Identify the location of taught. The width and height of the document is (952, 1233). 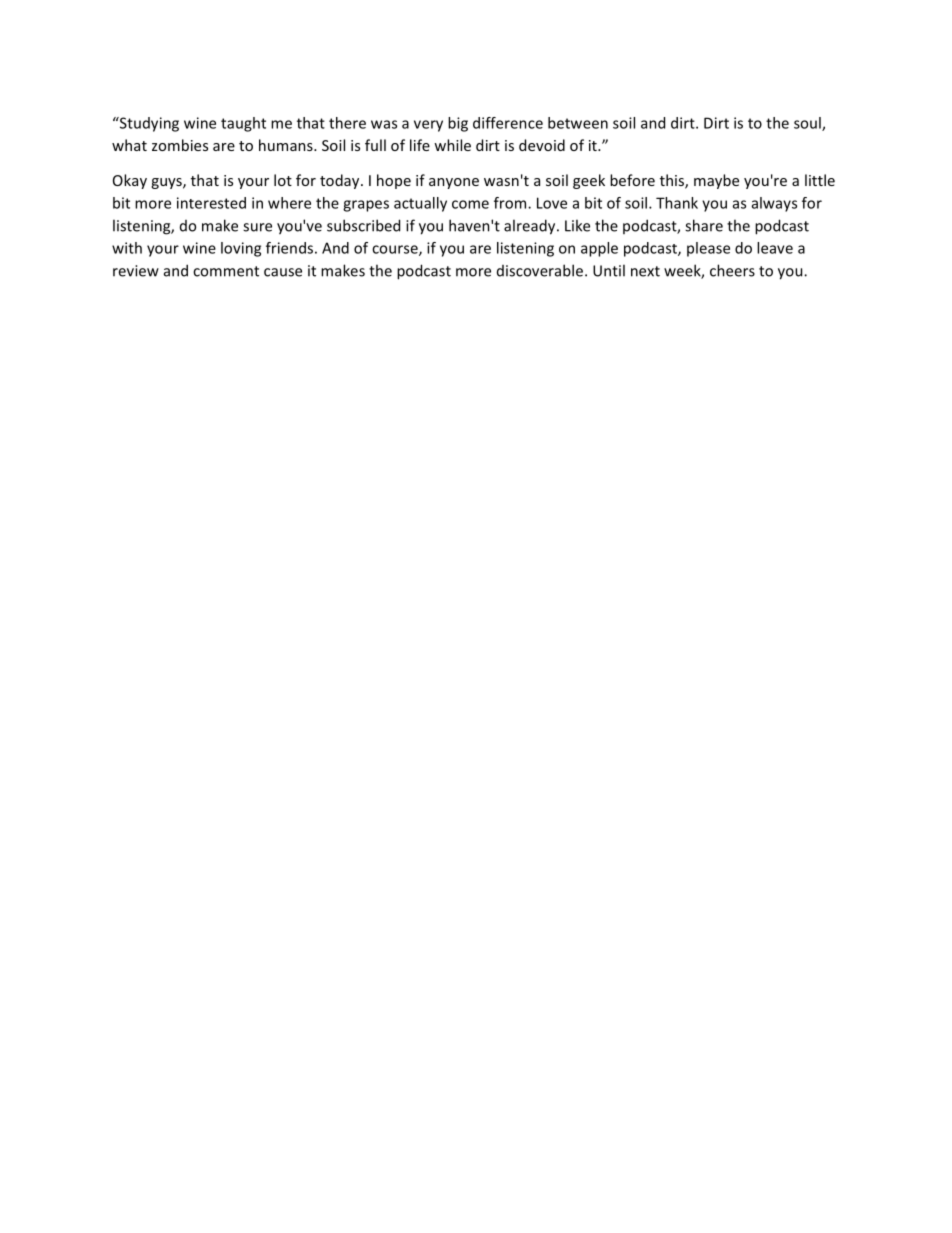
(243, 124).
